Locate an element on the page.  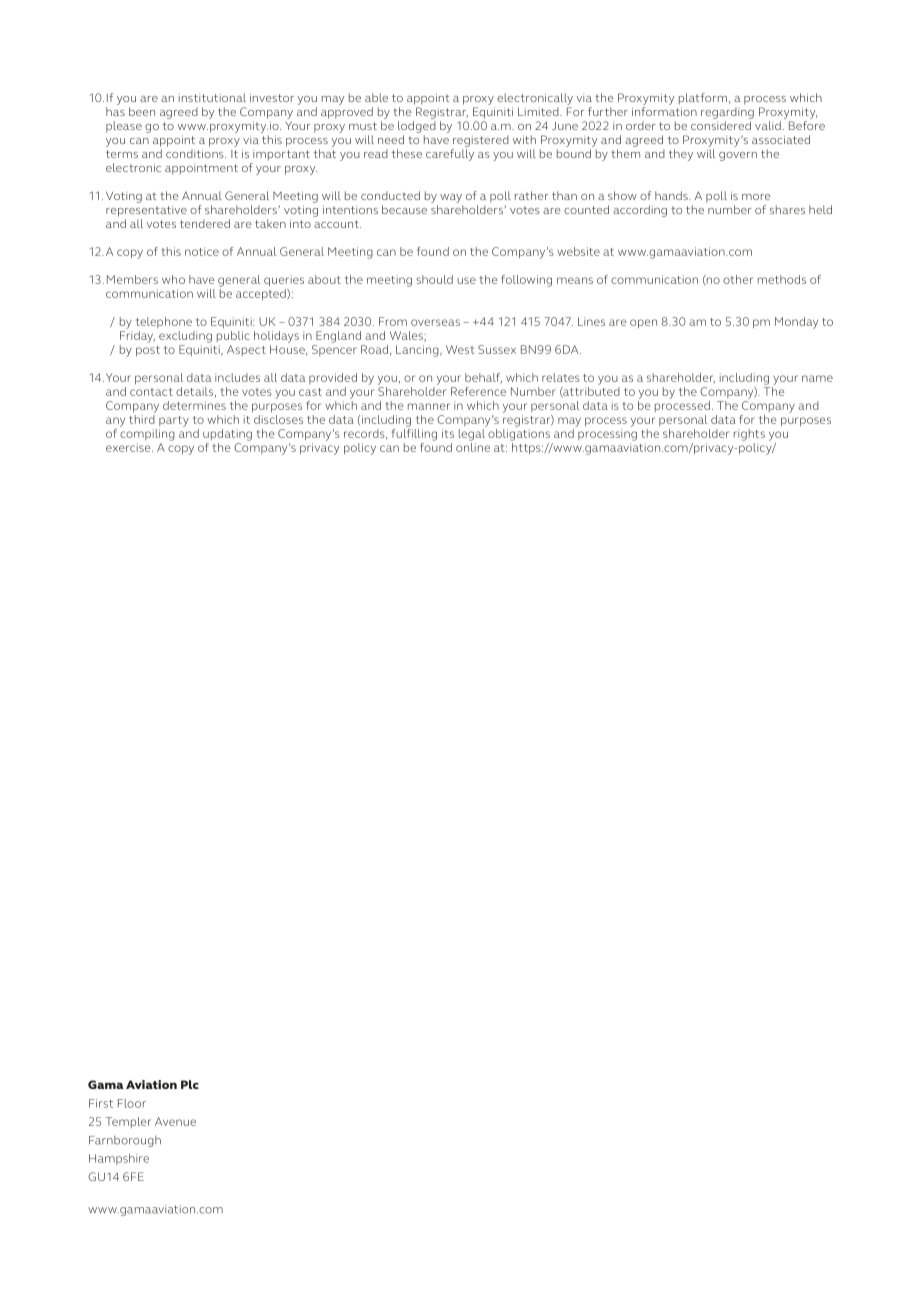
legal is located at coordinates (473, 433).
